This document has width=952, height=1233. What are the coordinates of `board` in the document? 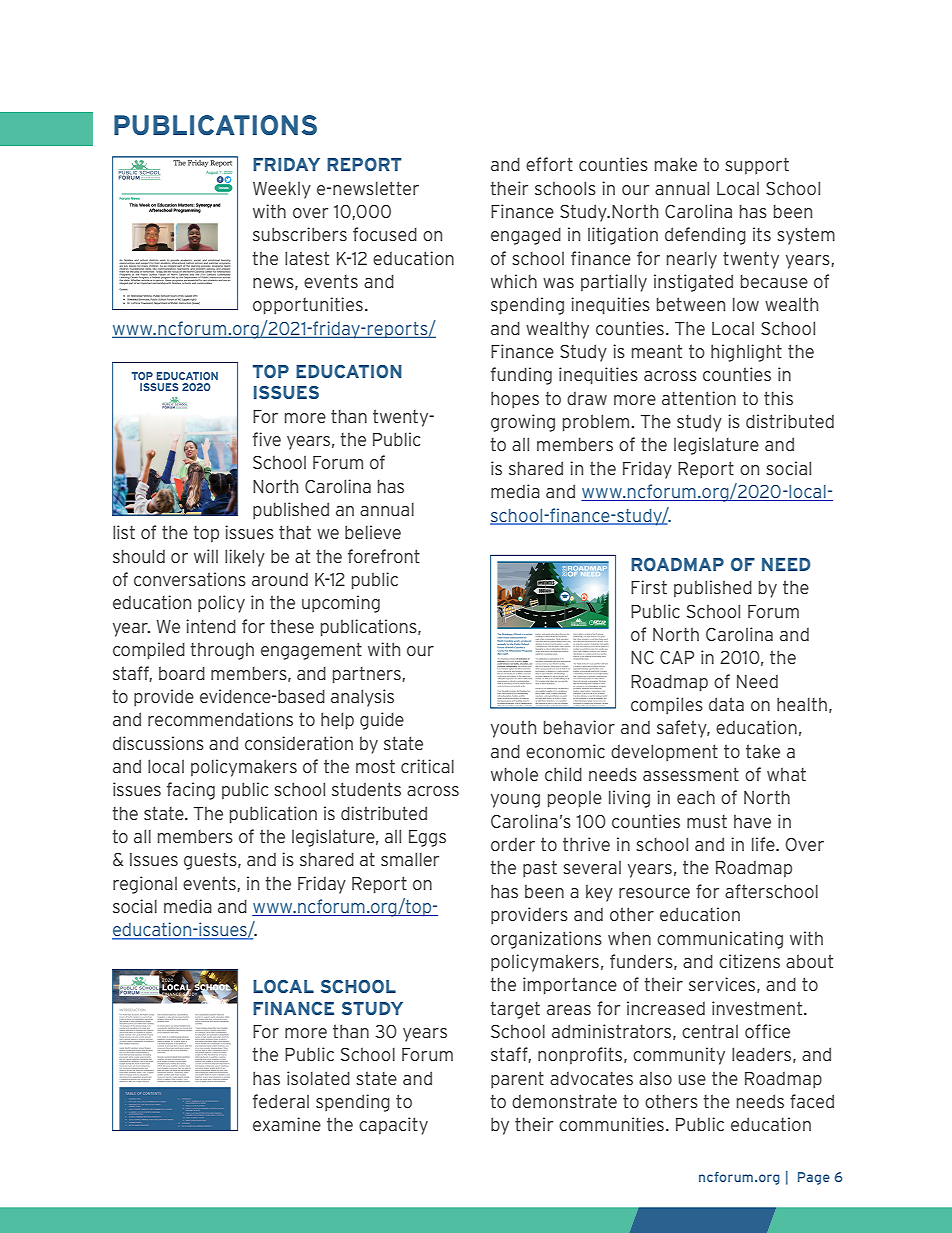 It's located at (182, 673).
